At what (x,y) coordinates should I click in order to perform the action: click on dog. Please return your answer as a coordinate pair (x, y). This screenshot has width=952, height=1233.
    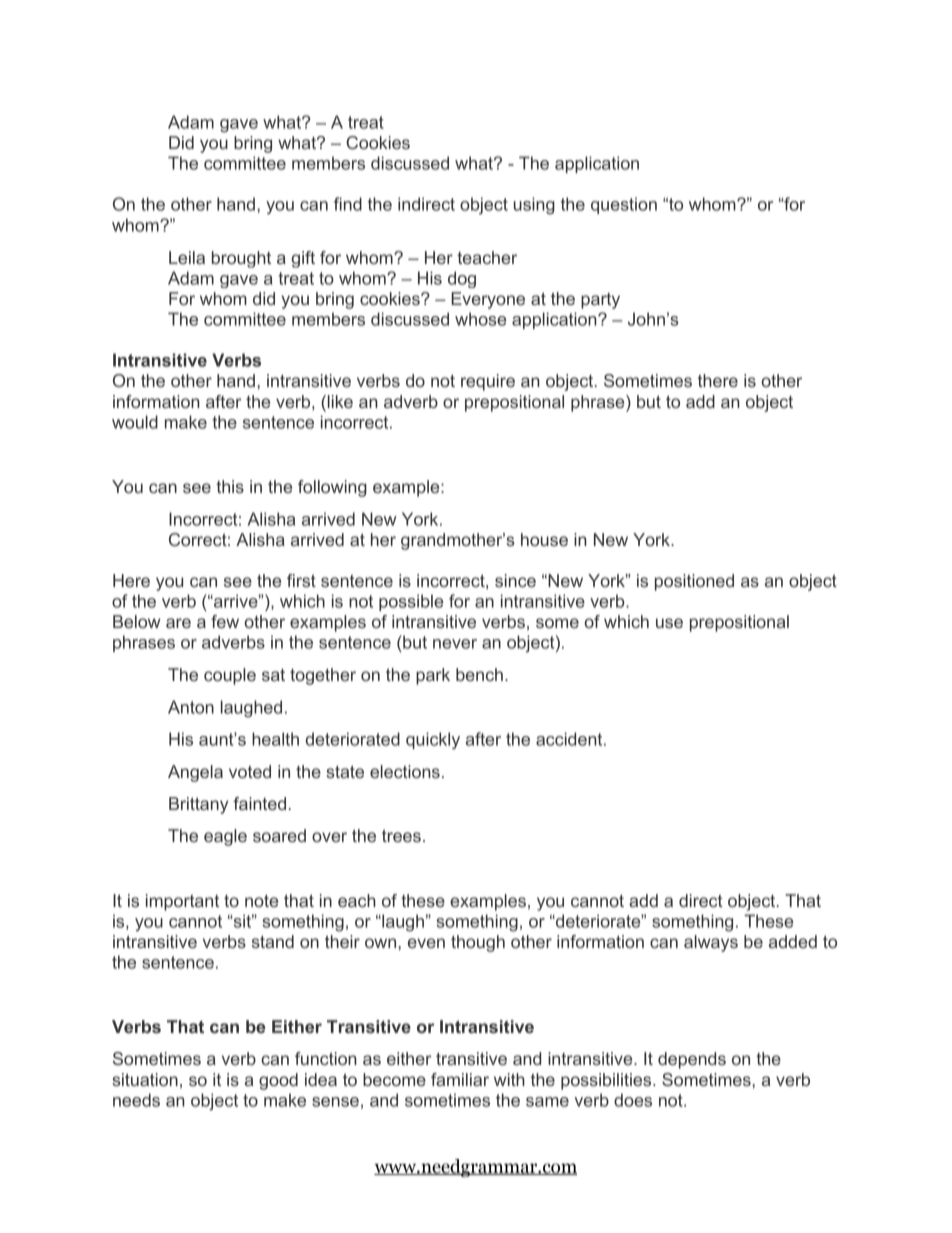
    Looking at the image, I should click on (462, 279).
